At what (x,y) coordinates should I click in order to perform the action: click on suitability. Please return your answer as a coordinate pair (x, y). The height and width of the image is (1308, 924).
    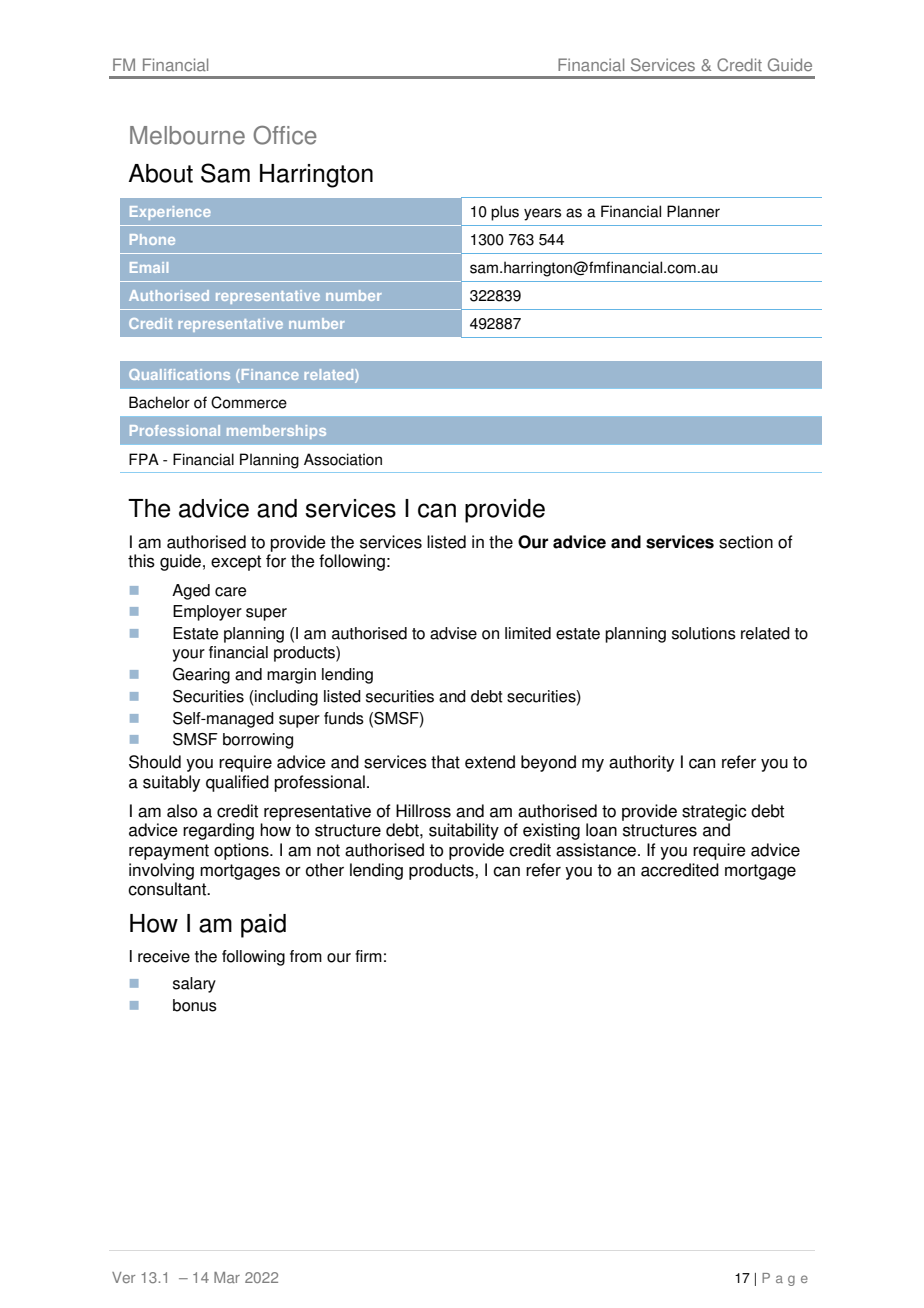
    Looking at the image, I should click on (464, 831).
